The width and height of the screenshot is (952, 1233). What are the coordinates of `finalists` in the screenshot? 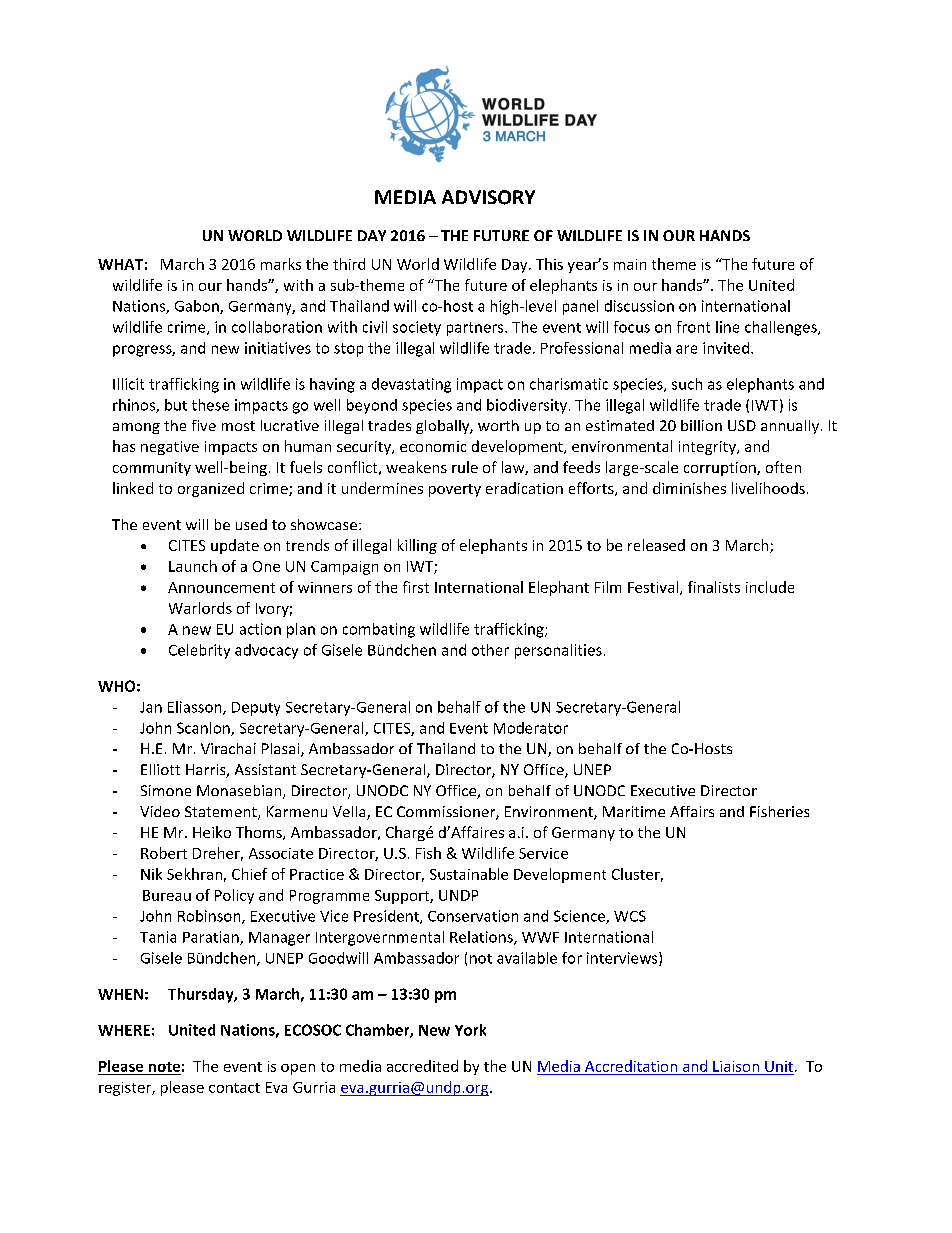 It's located at (714, 587).
